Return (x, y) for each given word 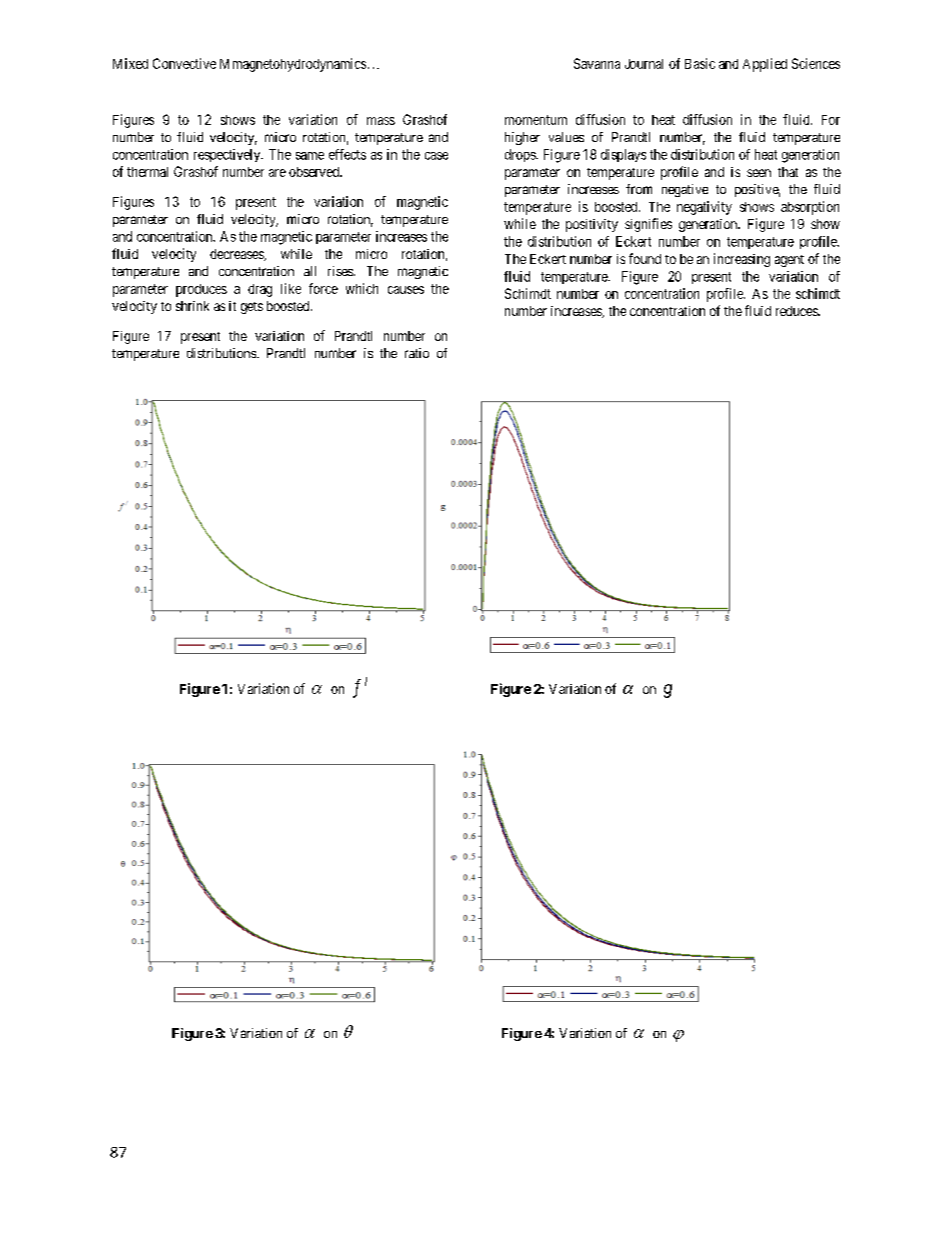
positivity (592, 225)
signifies (648, 225)
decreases (237, 255)
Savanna (597, 63)
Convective (184, 63)
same (310, 156)
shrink (192, 306)
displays (623, 155)
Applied (765, 65)
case (436, 156)
